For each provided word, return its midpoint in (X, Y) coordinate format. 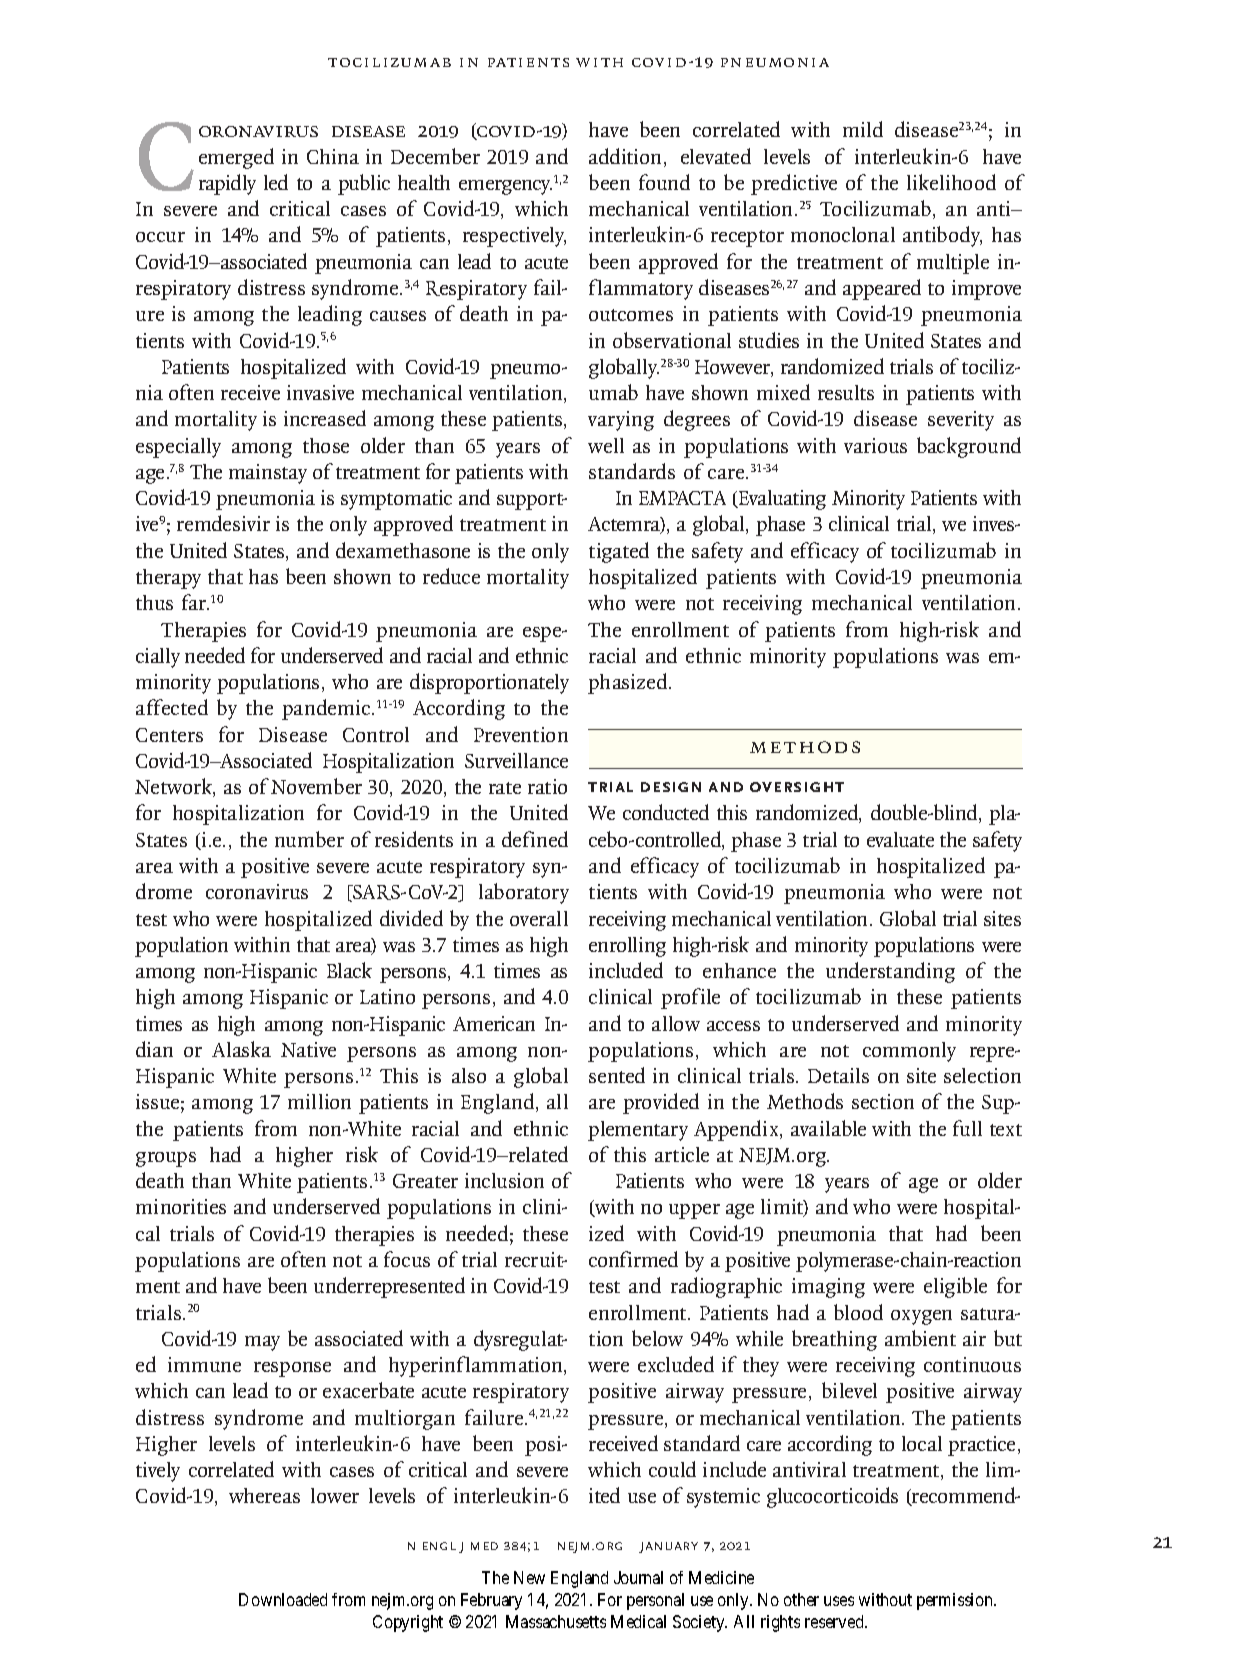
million (319, 1101)
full (967, 1128)
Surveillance (516, 760)
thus (154, 602)
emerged (236, 158)
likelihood (951, 182)
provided (661, 1103)
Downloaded (283, 1599)
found (664, 182)
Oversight (797, 787)
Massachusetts (556, 1621)
